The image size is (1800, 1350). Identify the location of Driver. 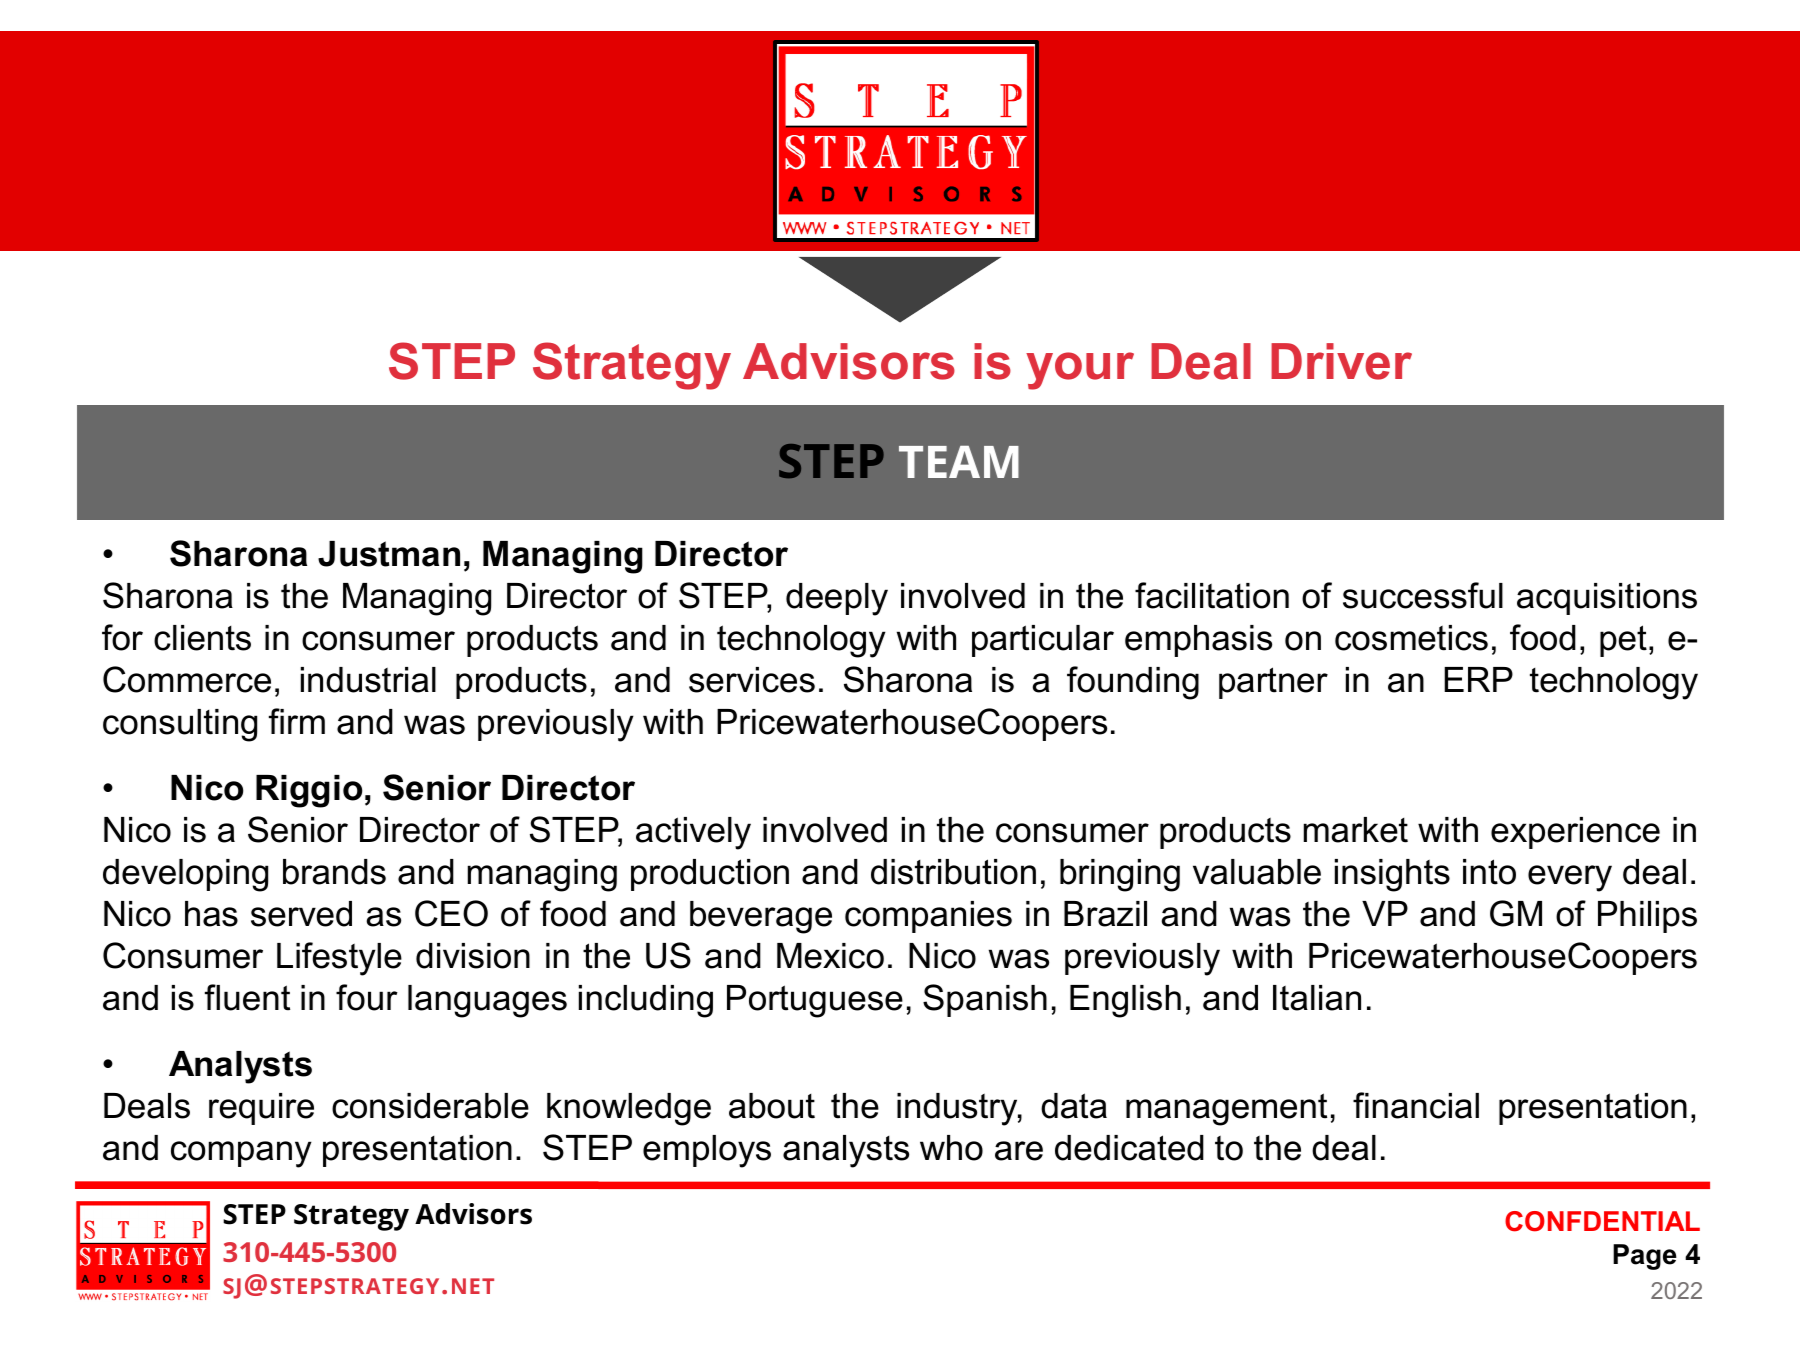
(1341, 361).
